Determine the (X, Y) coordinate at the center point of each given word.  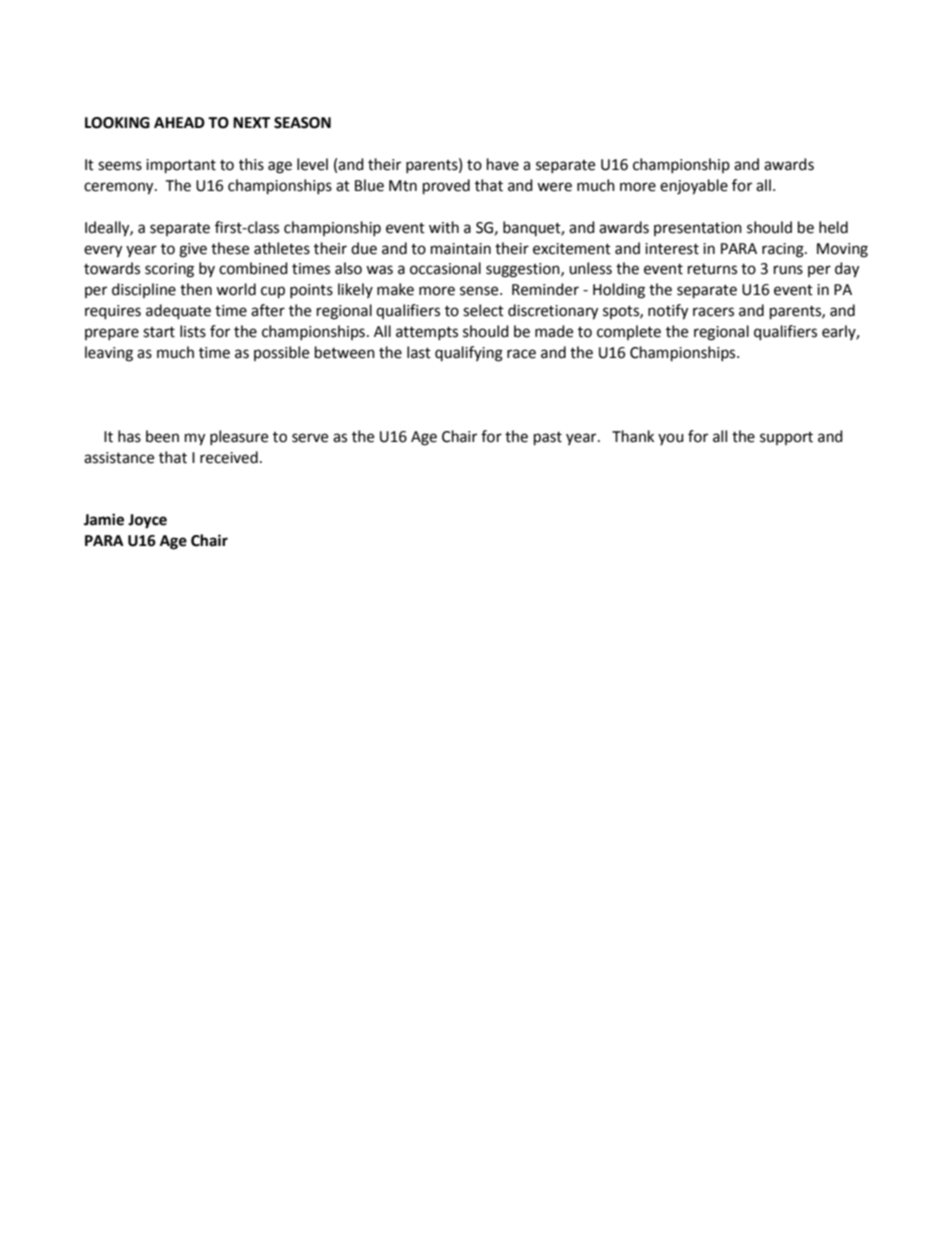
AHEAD (179, 122)
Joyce (147, 521)
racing (784, 250)
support (786, 438)
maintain (461, 249)
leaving (109, 354)
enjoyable (694, 187)
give (193, 250)
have (503, 164)
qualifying (469, 354)
